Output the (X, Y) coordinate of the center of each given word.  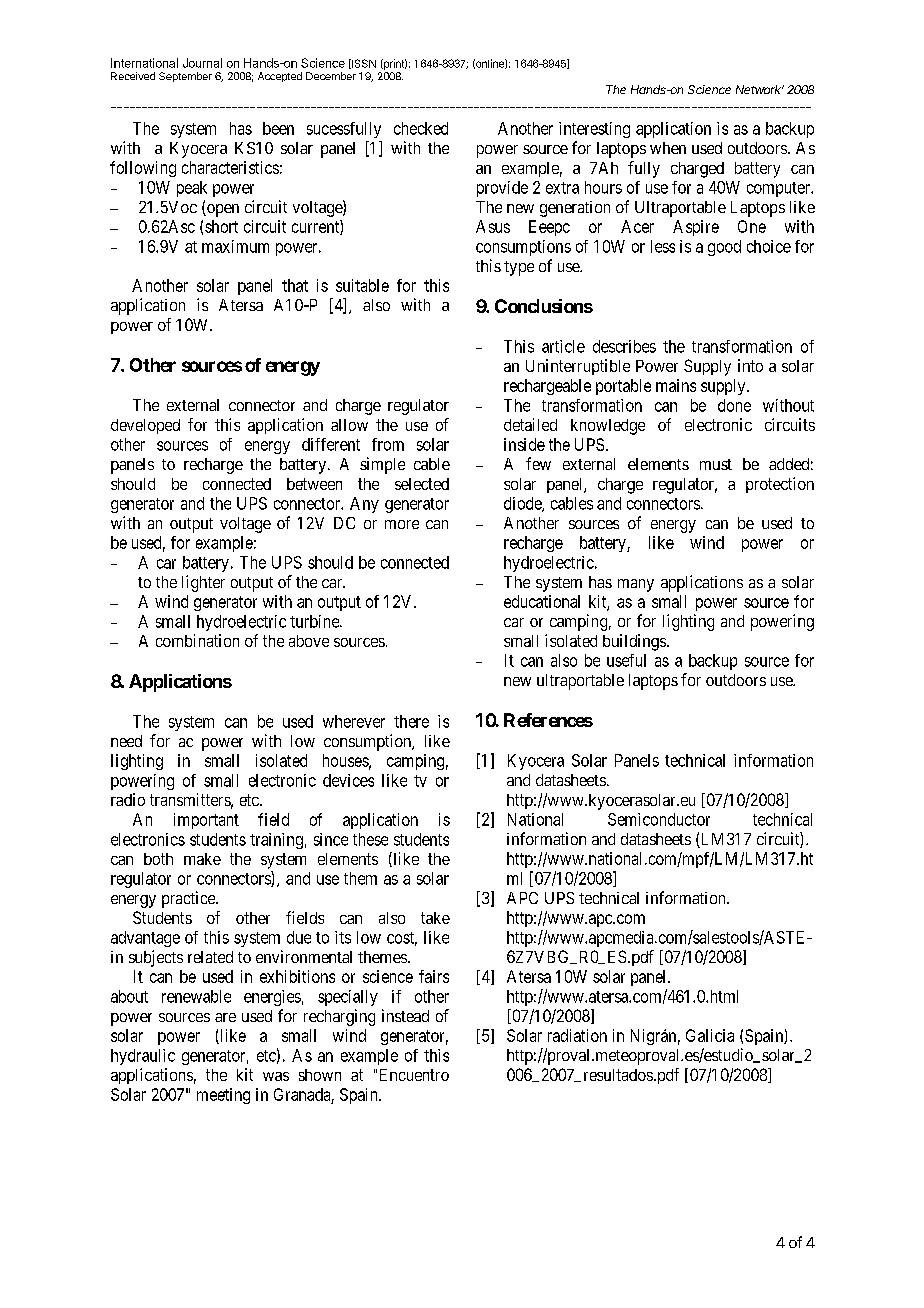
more (402, 524)
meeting (223, 1096)
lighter (203, 583)
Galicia (710, 1035)
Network (760, 89)
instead (405, 1015)
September (185, 77)
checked (421, 128)
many (636, 585)
